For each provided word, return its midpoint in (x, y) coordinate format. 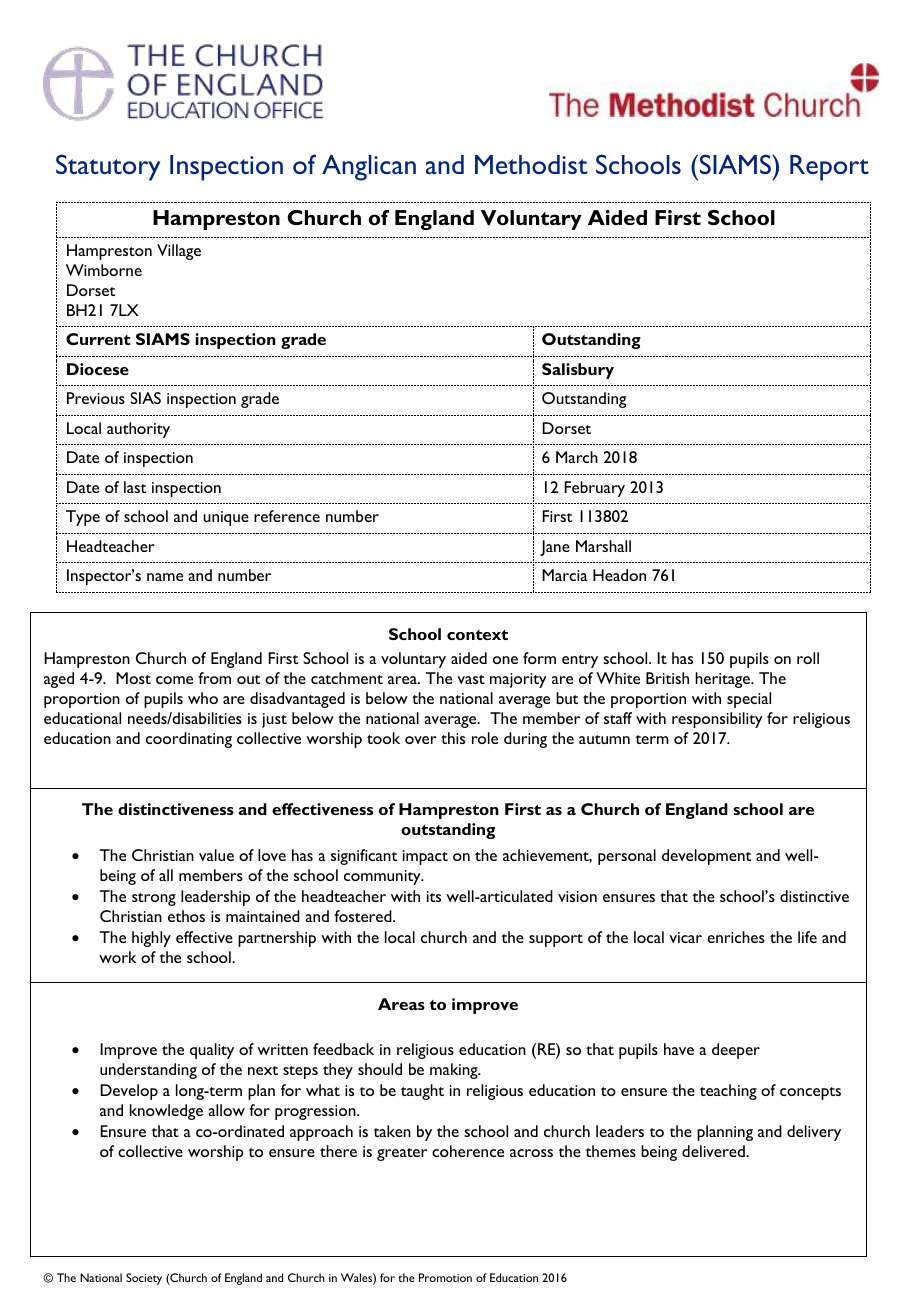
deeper (736, 1051)
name (165, 577)
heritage (724, 680)
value (216, 855)
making (455, 1071)
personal (627, 857)
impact (425, 857)
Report (829, 168)
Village (179, 252)
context (477, 635)
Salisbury (578, 371)
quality (212, 1051)
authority (138, 430)
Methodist (531, 164)
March (577, 457)
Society (144, 1279)
